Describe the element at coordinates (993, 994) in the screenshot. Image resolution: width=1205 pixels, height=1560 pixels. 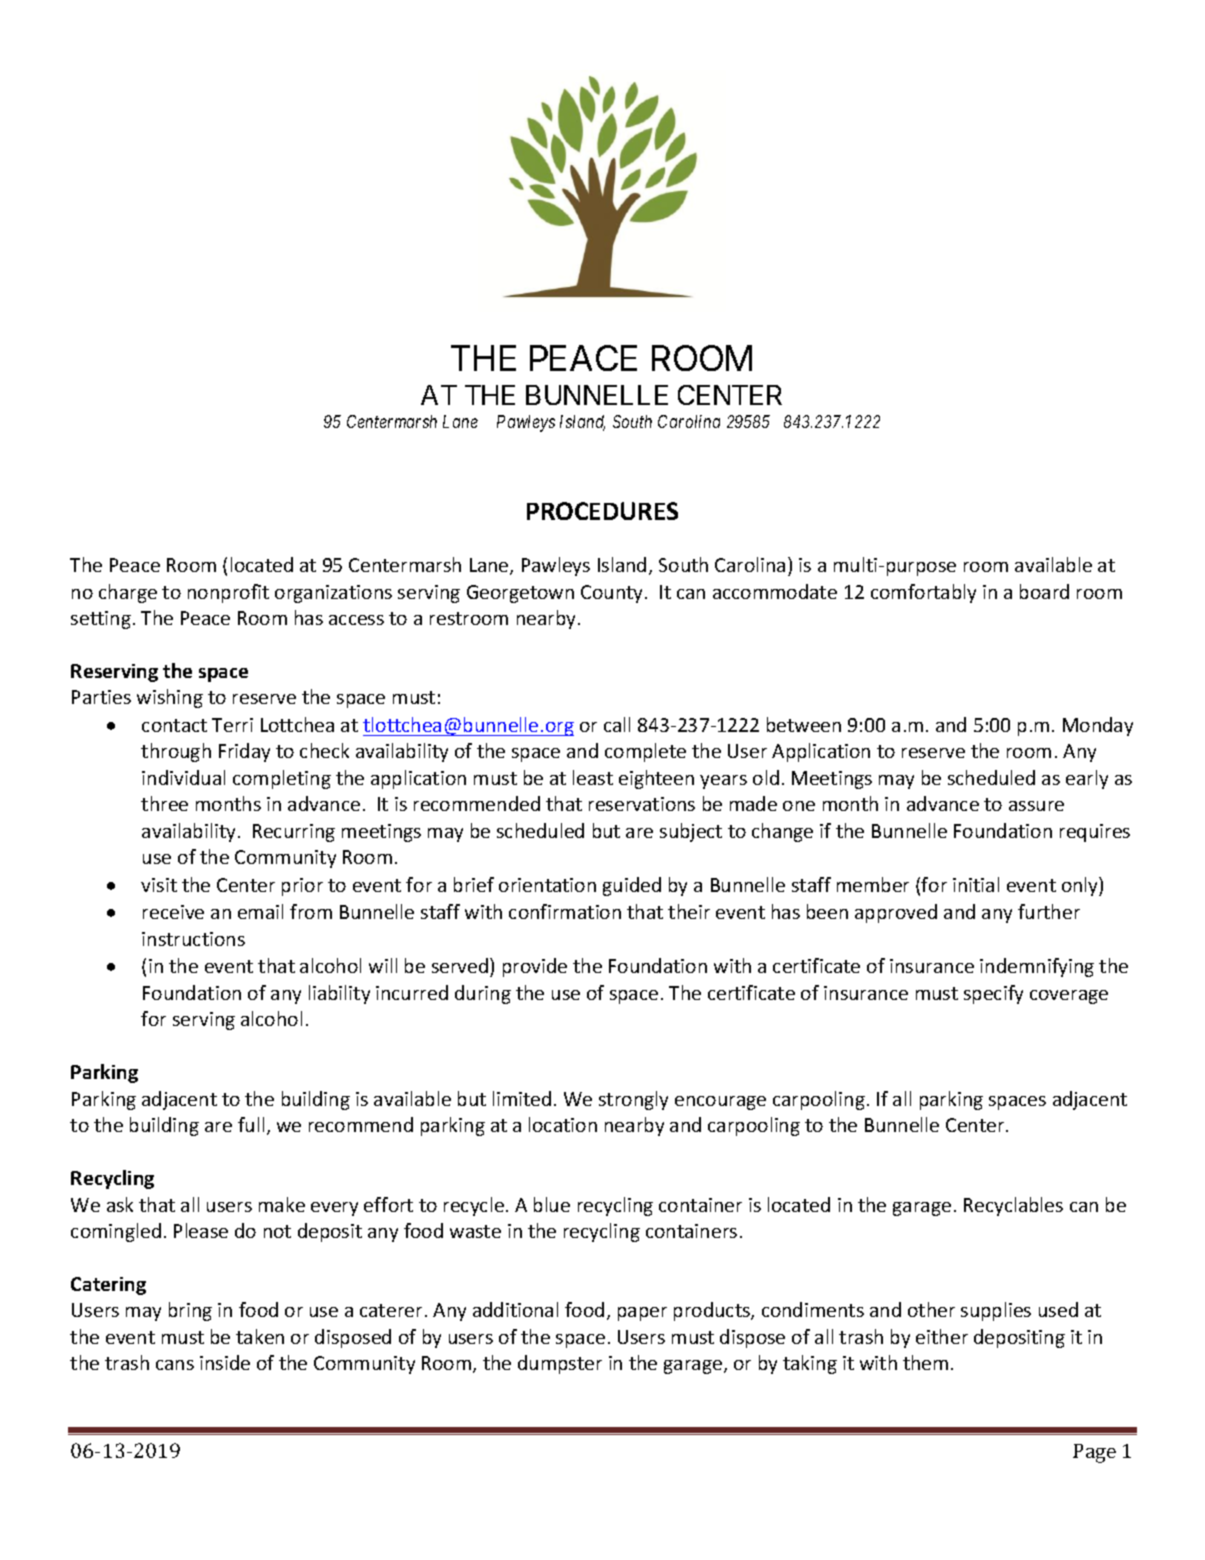
I see `specify` at that location.
